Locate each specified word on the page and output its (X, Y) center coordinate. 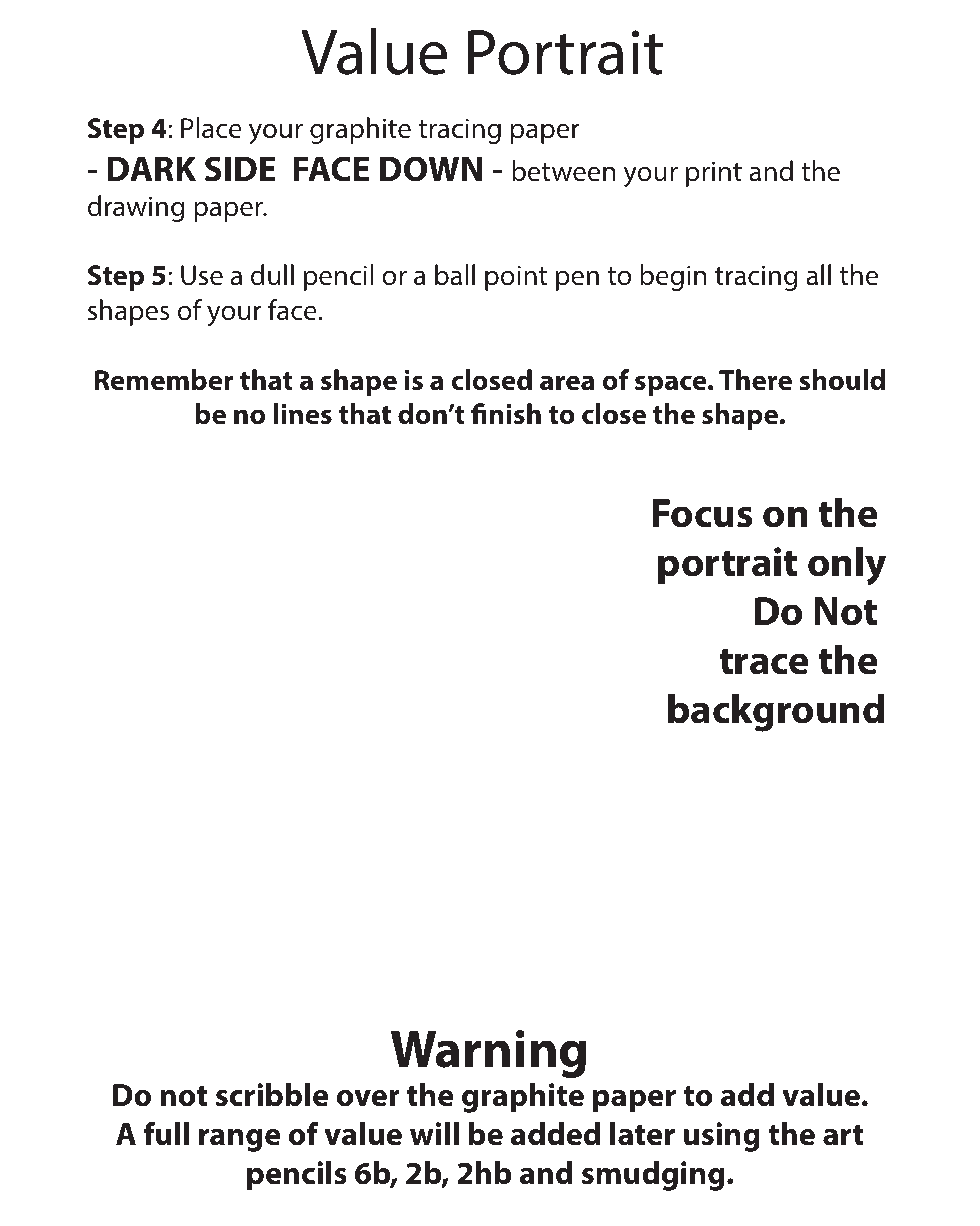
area (567, 383)
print (714, 174)
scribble (272, 1095)
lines (302, 414)
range (240, 1140)
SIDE (240, 169)
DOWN (431, 169)
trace (764, 661)
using (721, 1137)
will (434, 1133)
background (776, 713)
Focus (702, 513)
